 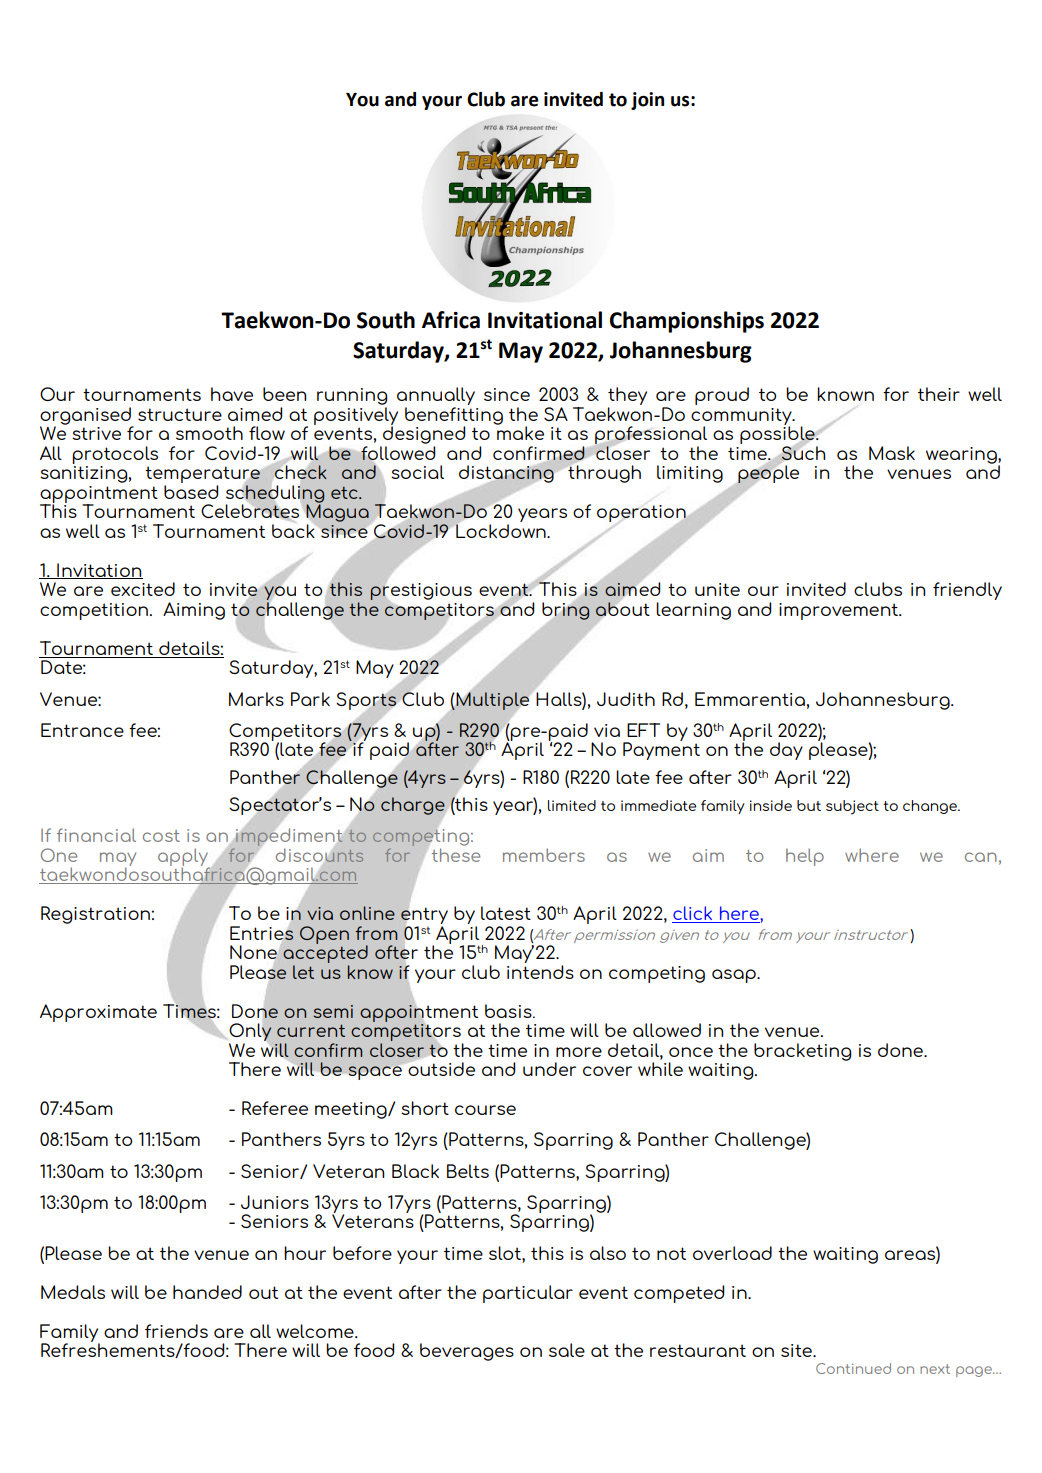 What do you see at coordinates (805, 857) in the image?
I see `help` at bounding box center [805, 857].
